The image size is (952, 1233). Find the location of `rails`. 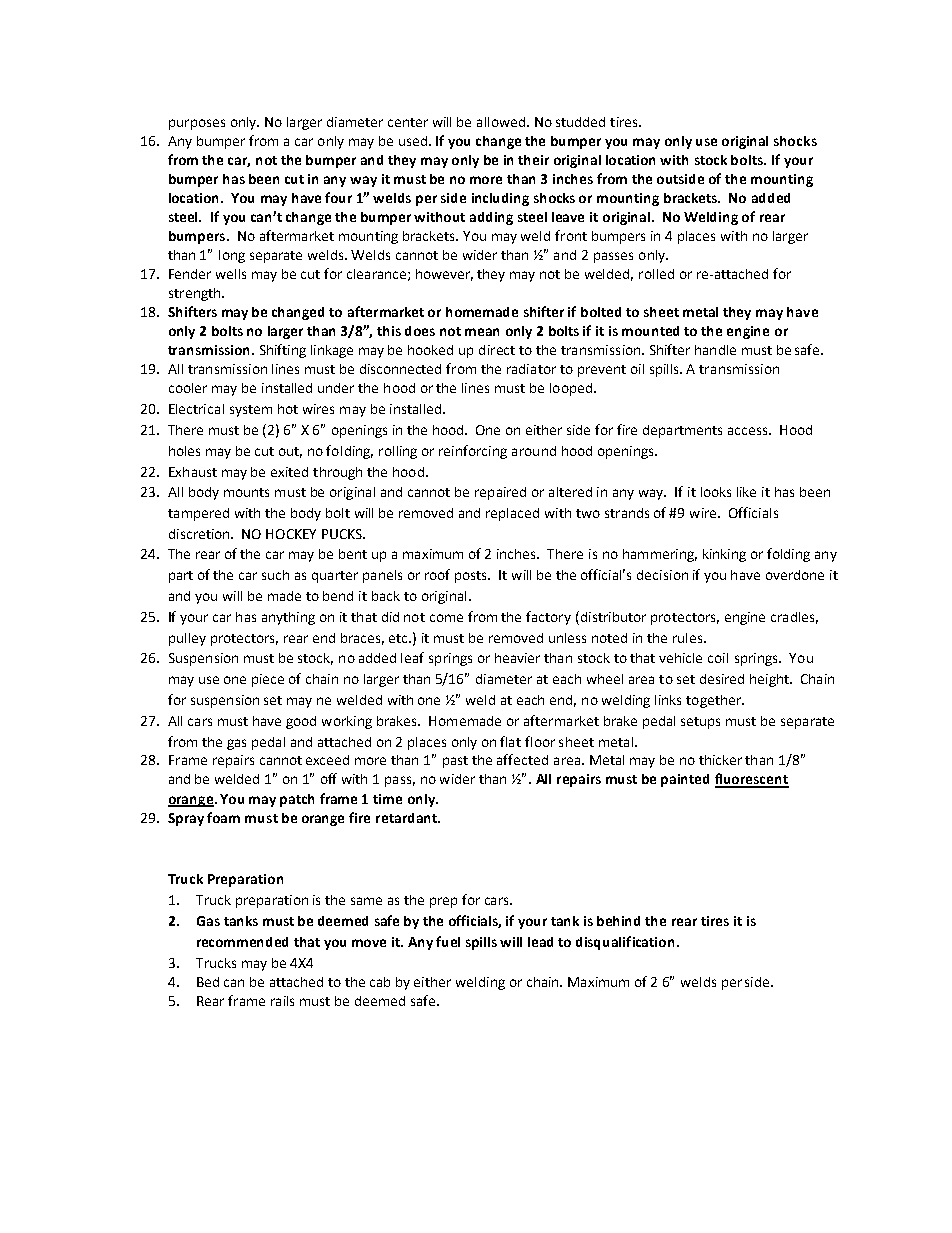

rails is located at coordinates (282, 1001).
